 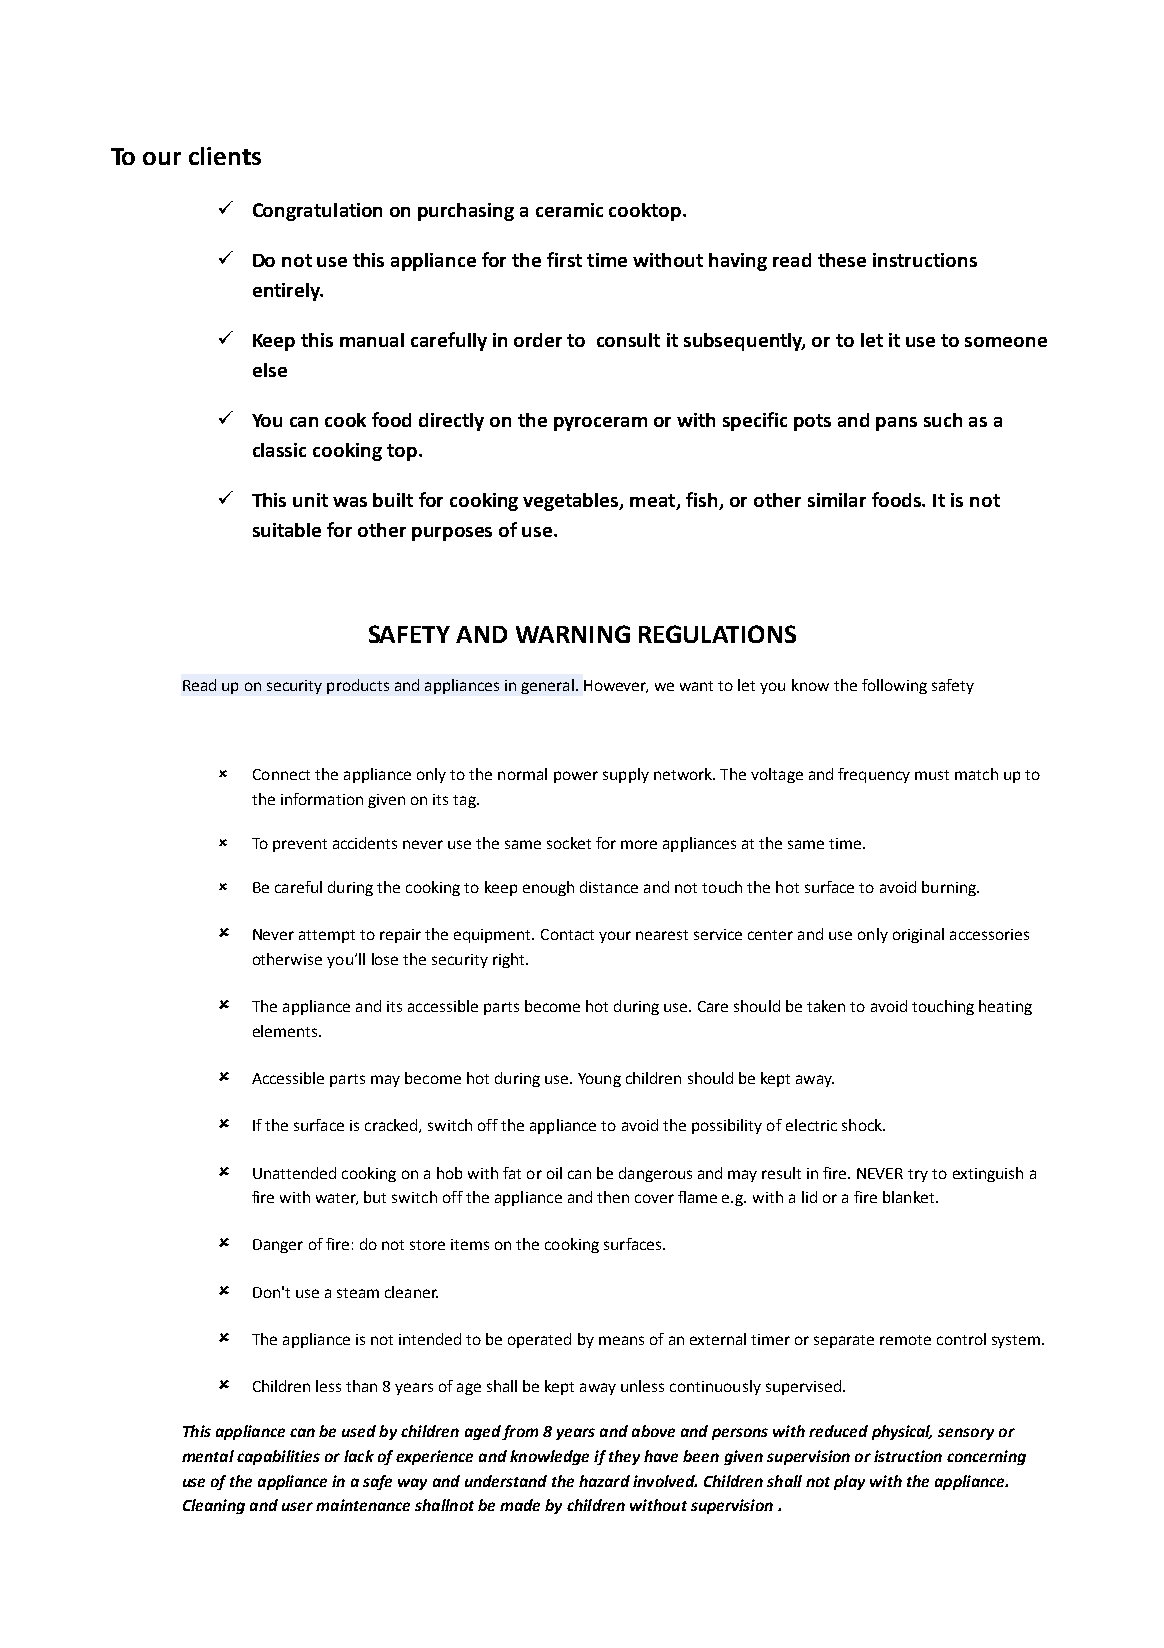 What do you see at coordinates (573, 634) in the page?
I see `WARNING` at bounding box center [573, 634].
